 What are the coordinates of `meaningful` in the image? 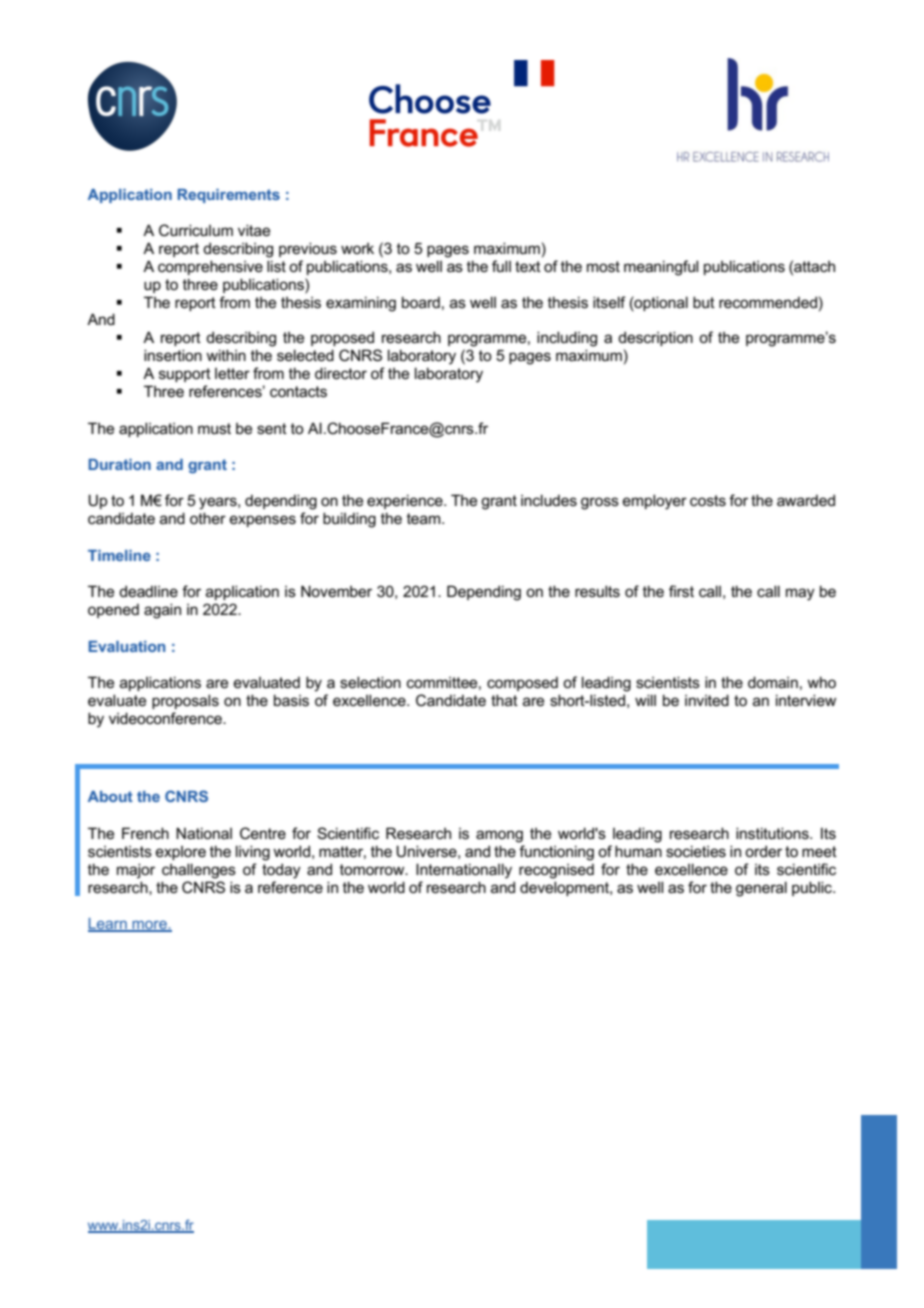 It's located at (661, 268).
